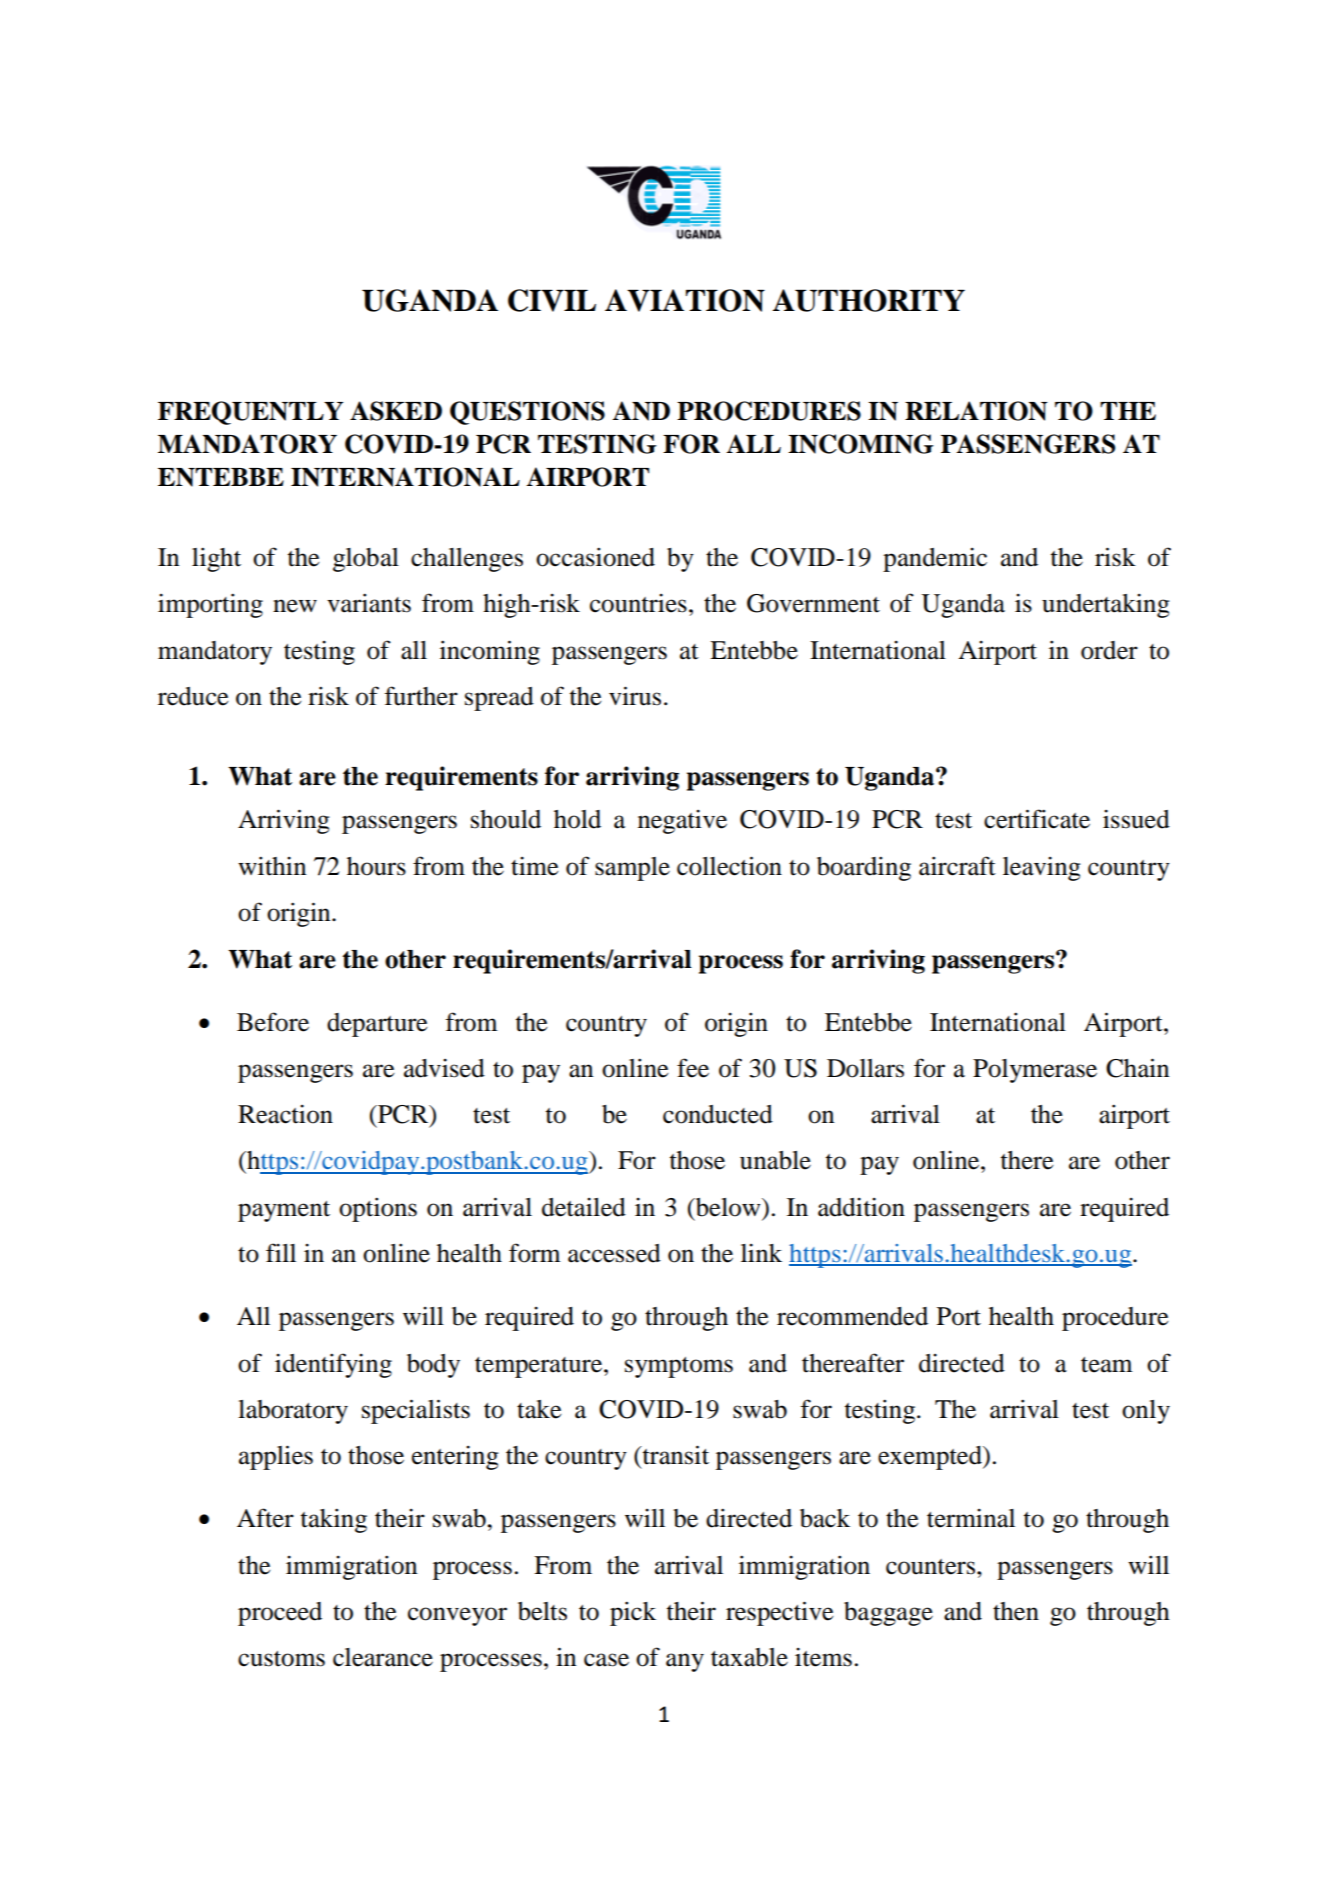 This screenshot has height=1878, width=1328. What do you see at coordinates (693, 1068) in the screenshot?
I see `fee` at bounding box center [693, 1068].
